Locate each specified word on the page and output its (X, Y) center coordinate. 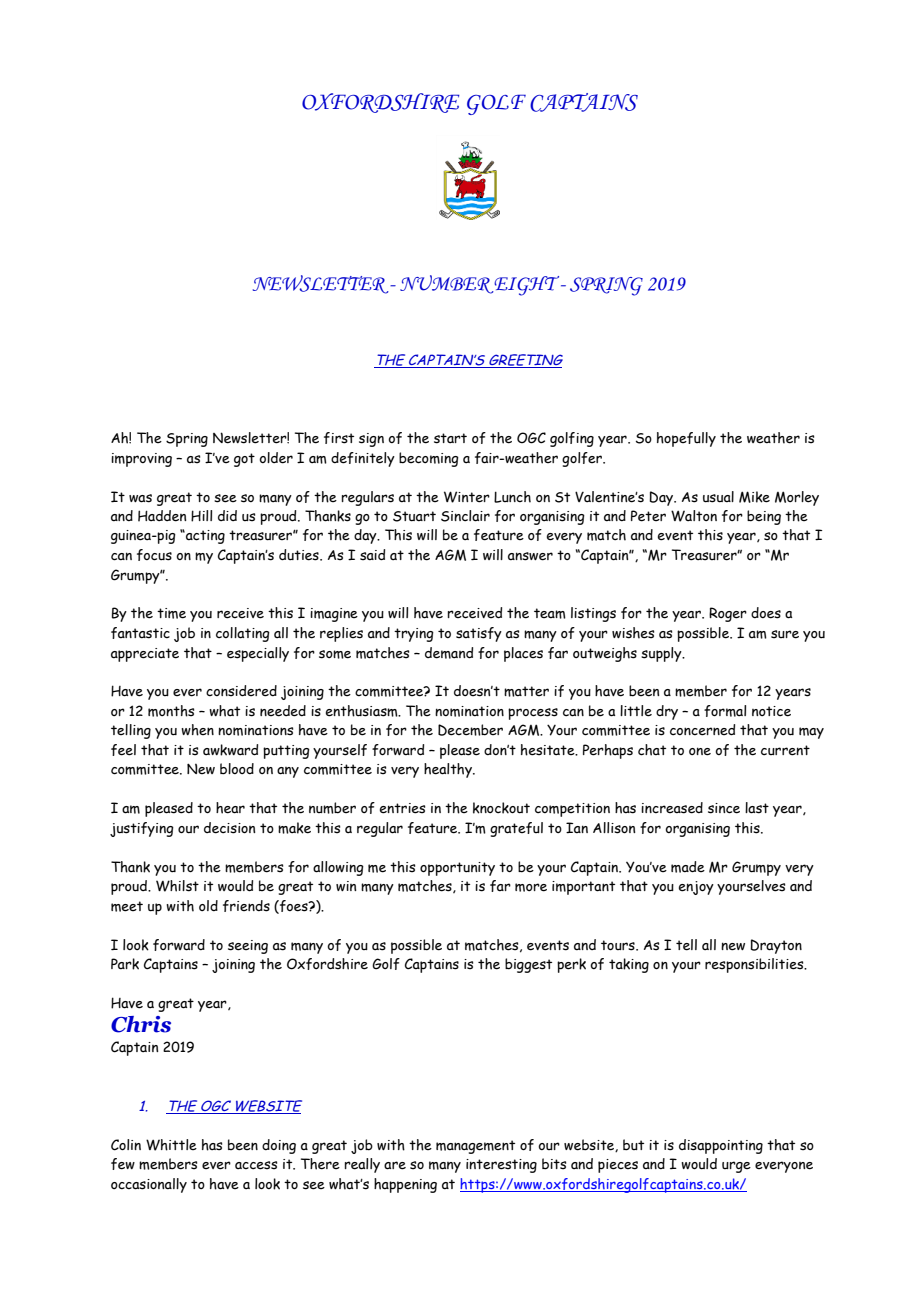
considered (241, 691)
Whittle (171, 1145)
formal (725, 711)
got (244, 460)
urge (736, 1167)
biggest (528, 965)
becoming (429, 459)
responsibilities (755, 965)
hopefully (686, 439)
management (475, 1147)
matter (526, 691)
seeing (248, 947)
